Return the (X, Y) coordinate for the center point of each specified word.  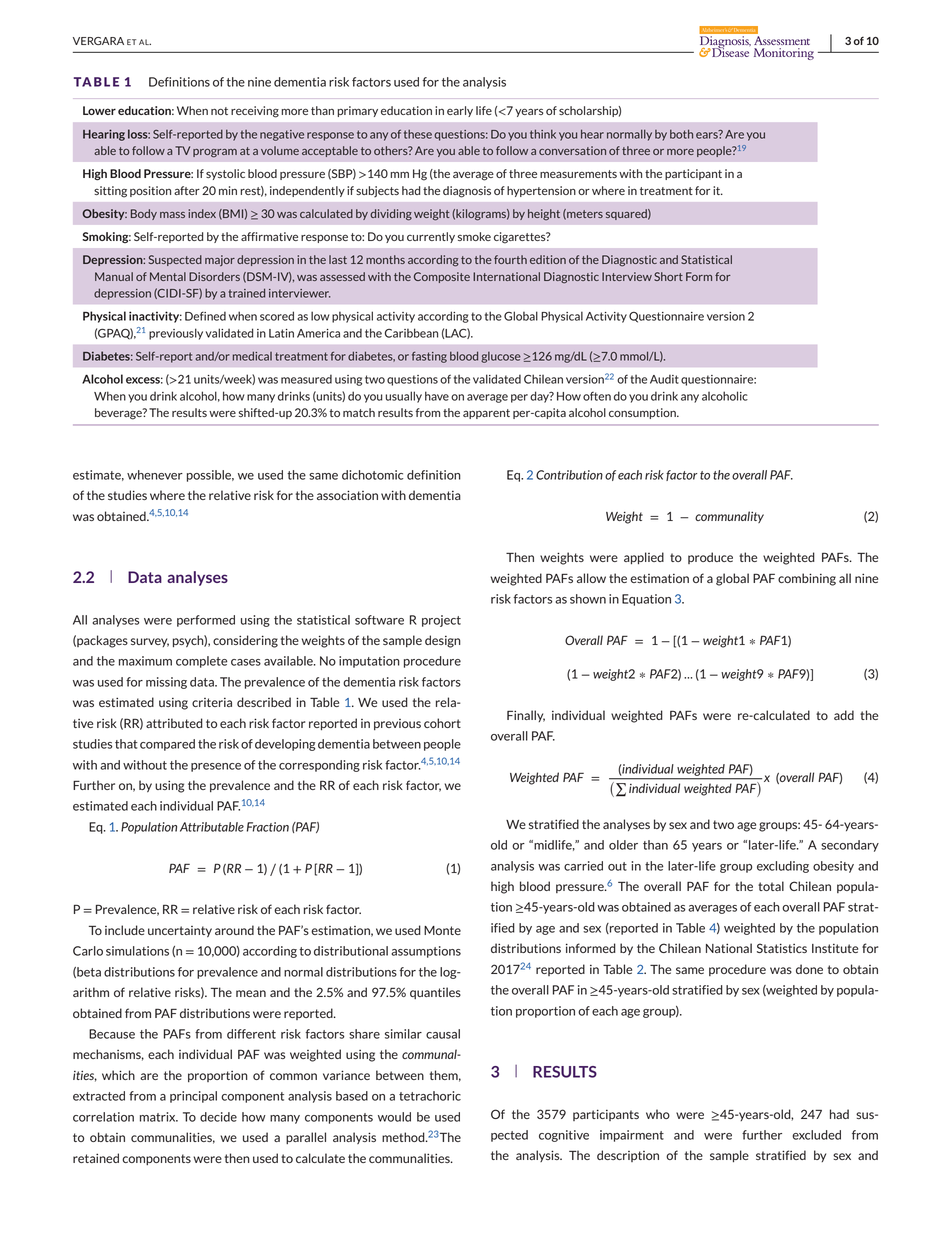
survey (150, 642)
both (681, 134)
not (219, 111)
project (441, 621)
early (460, 111)
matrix (159, 1117)
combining (807, 579)
